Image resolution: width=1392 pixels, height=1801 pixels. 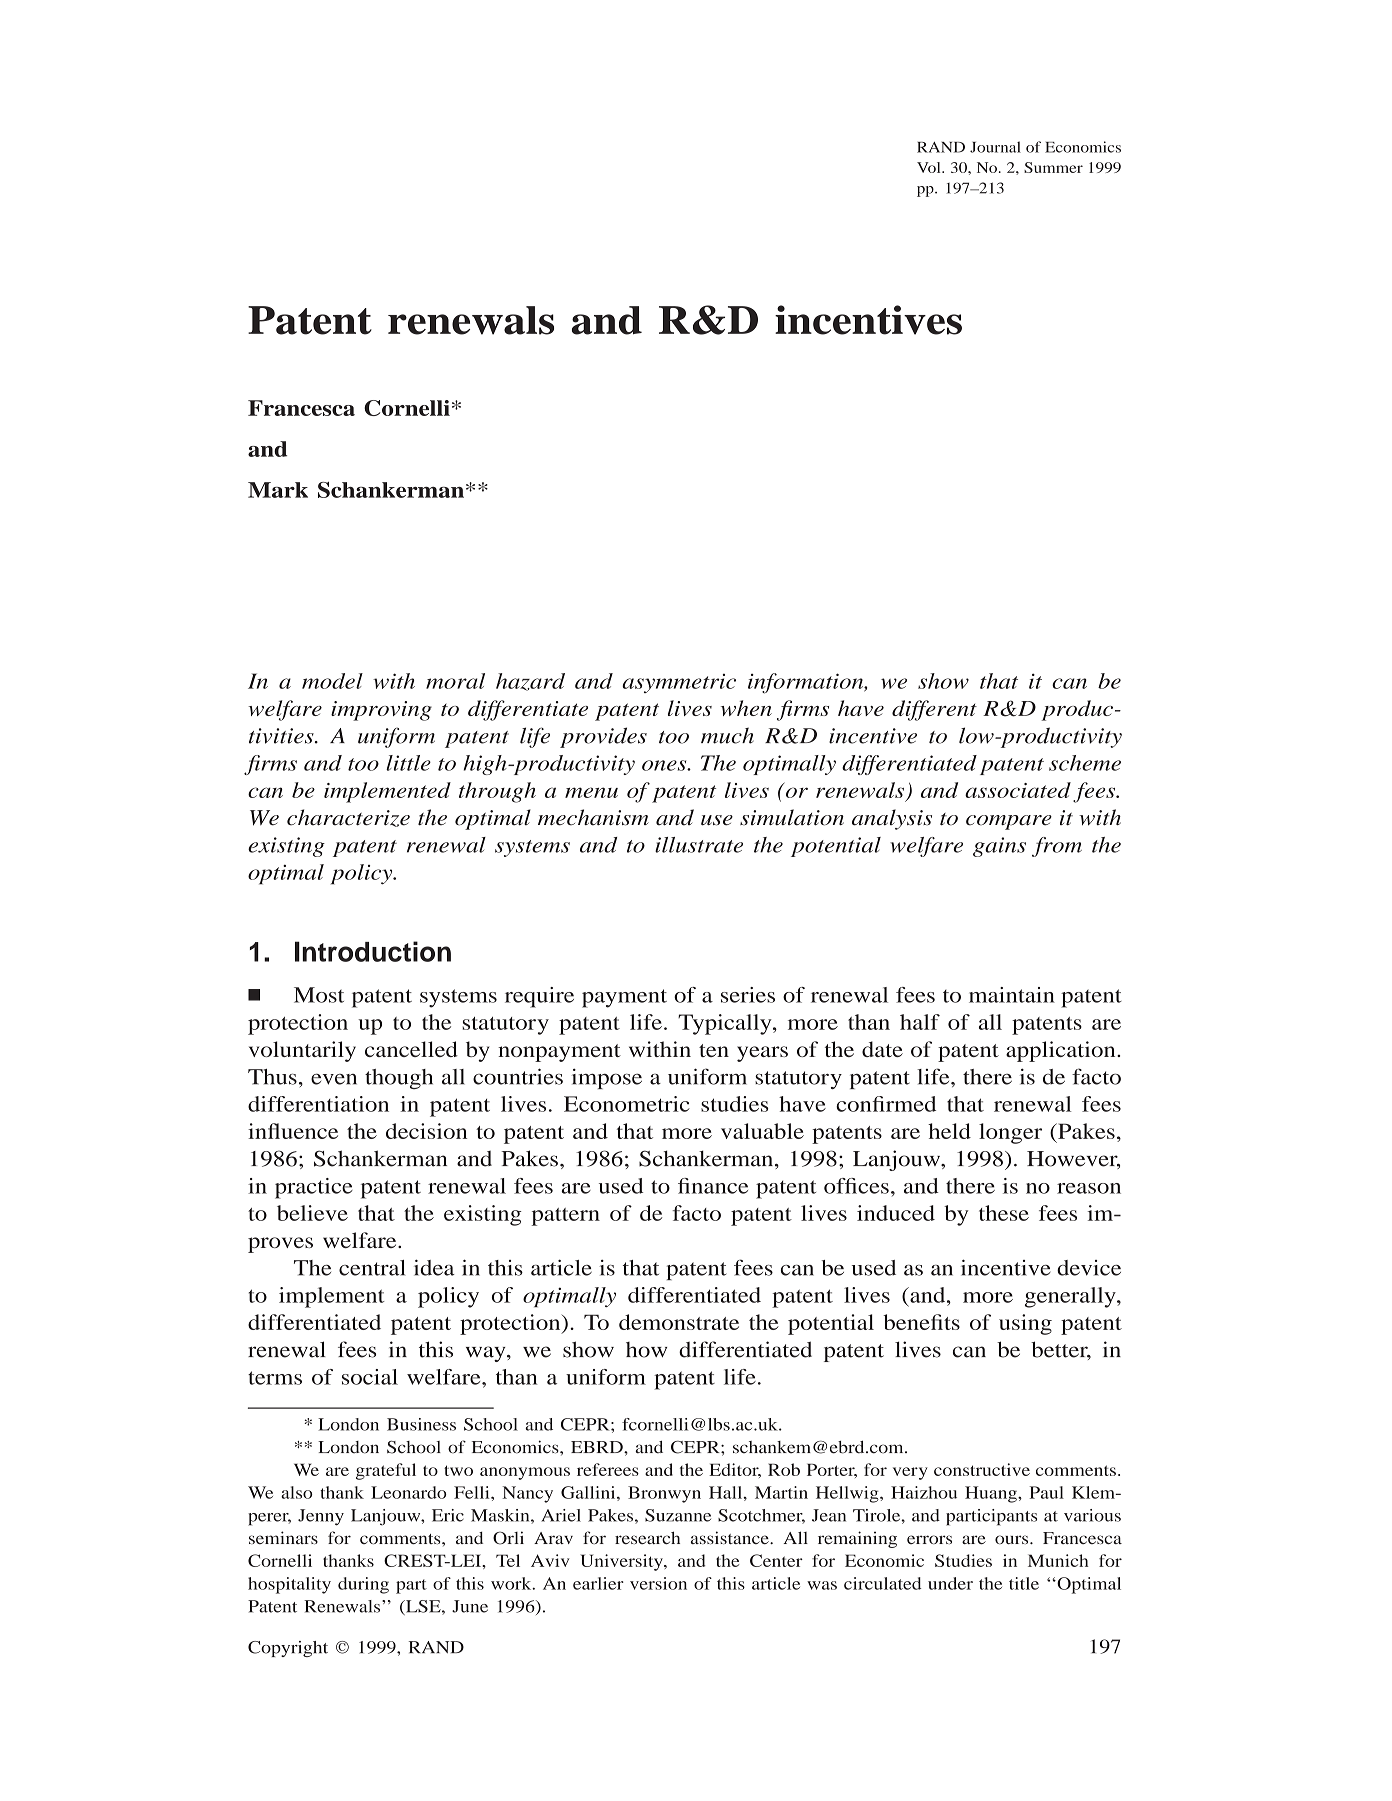 What do you see at coordinates (363, 1585) in the screenshot?
I see `during` at bounding box center [363, 1585].
